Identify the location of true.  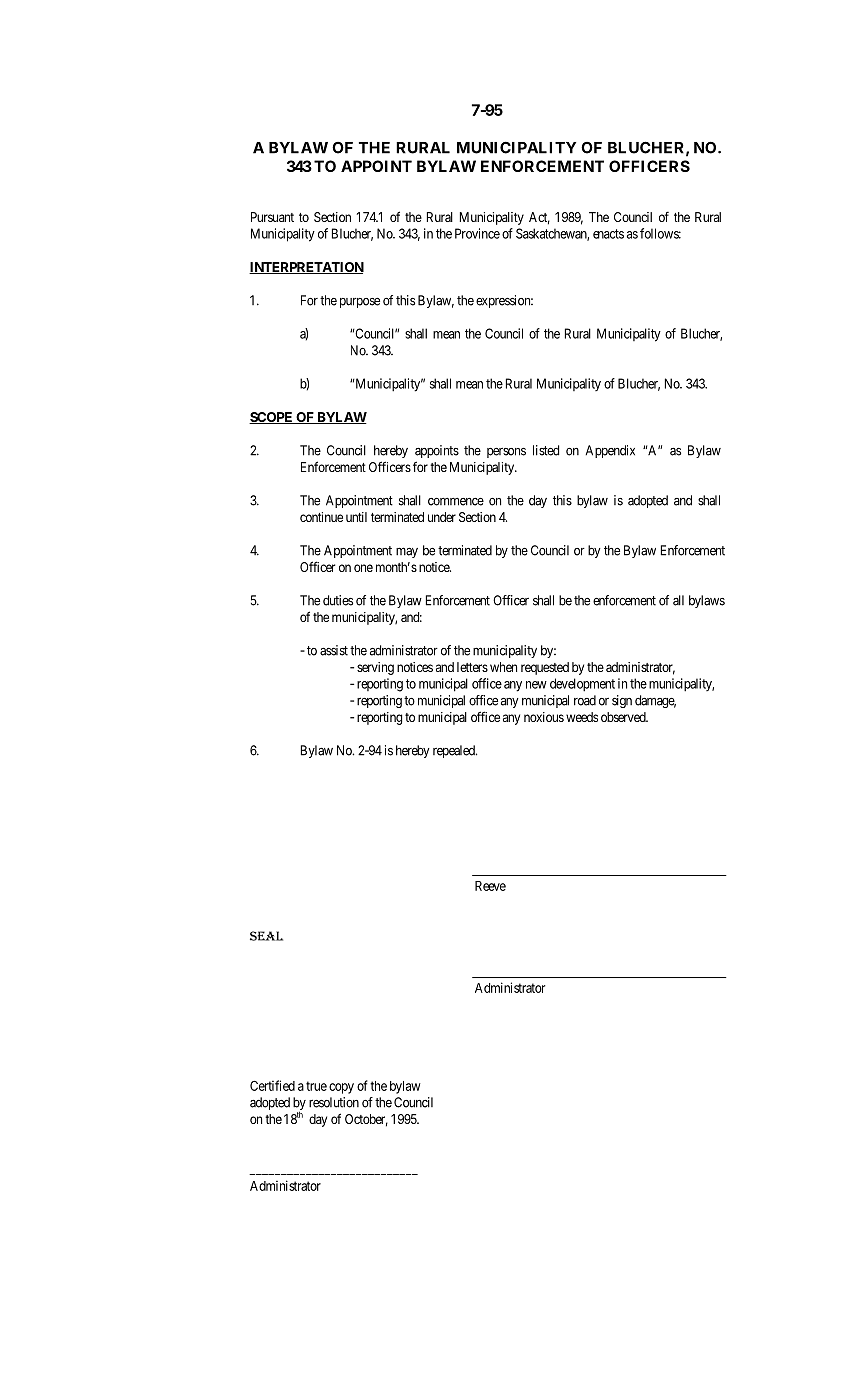
(316, 1086).
